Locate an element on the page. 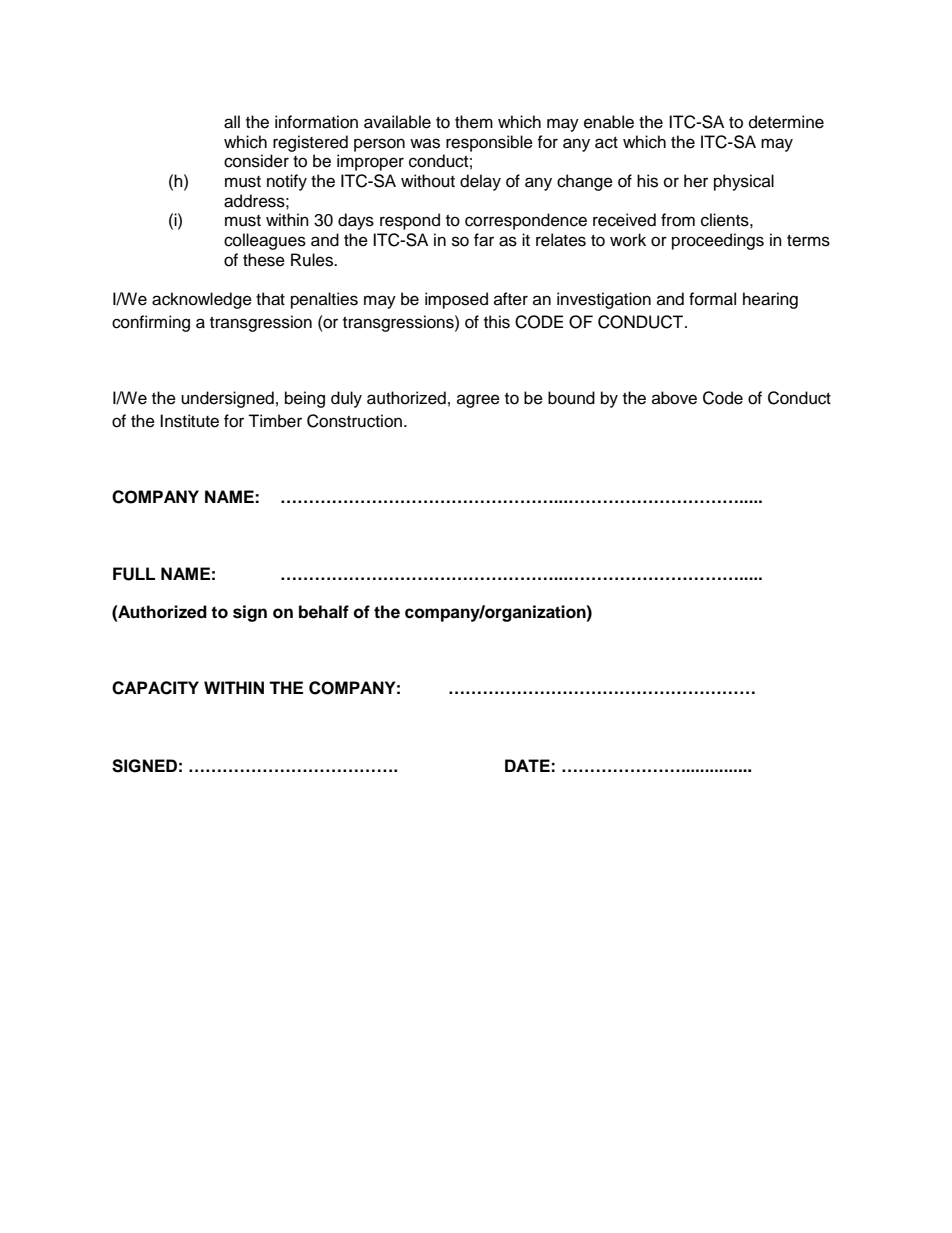 The image size is (952, 1233). Timber is located at coordinates (275, 421).
